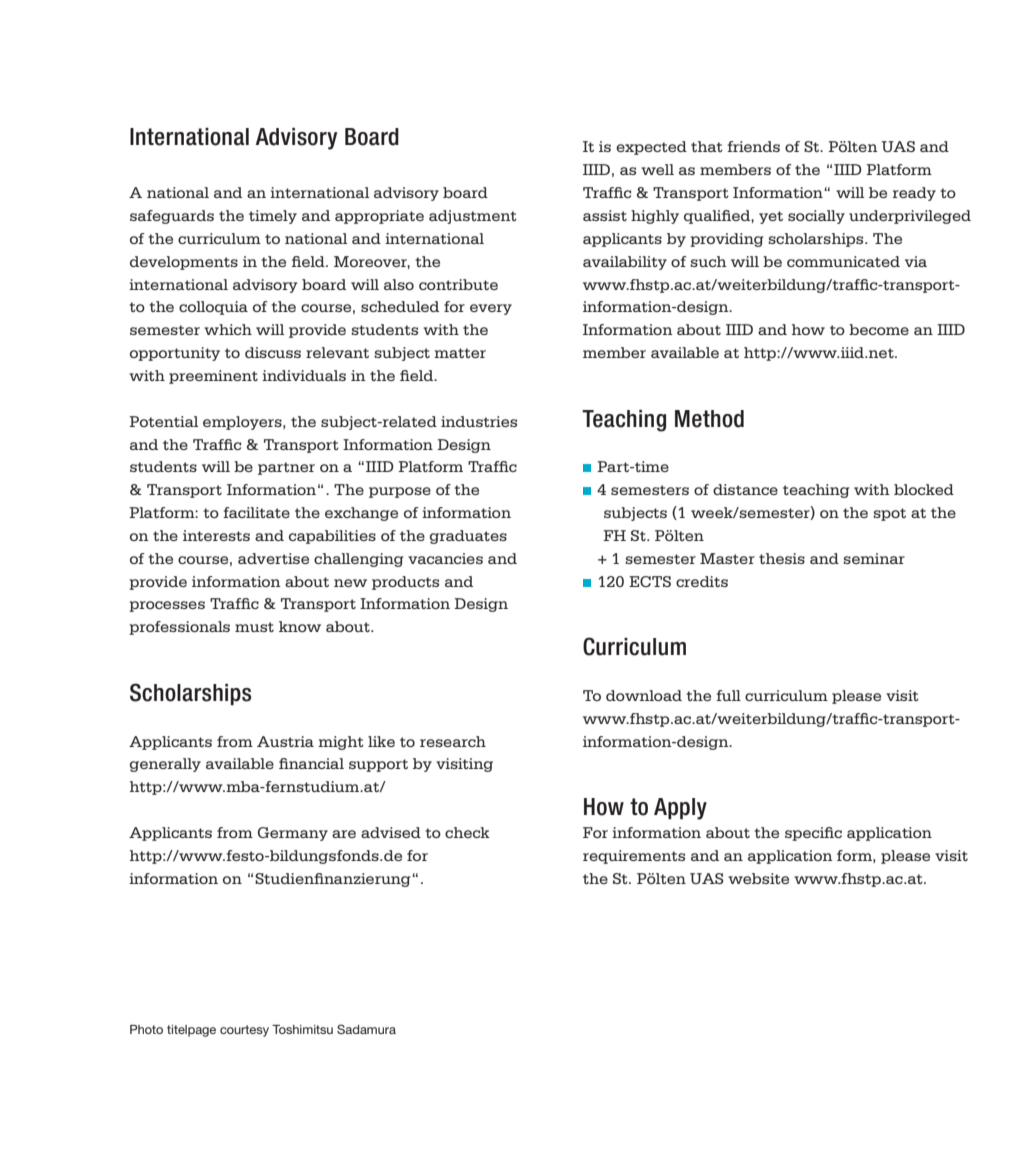 The height and width of the page is (1166, 1036). What do you see at coordinates (244, 1031) in the page?
I see `courtesy` at bounding box center [244, 1031].
